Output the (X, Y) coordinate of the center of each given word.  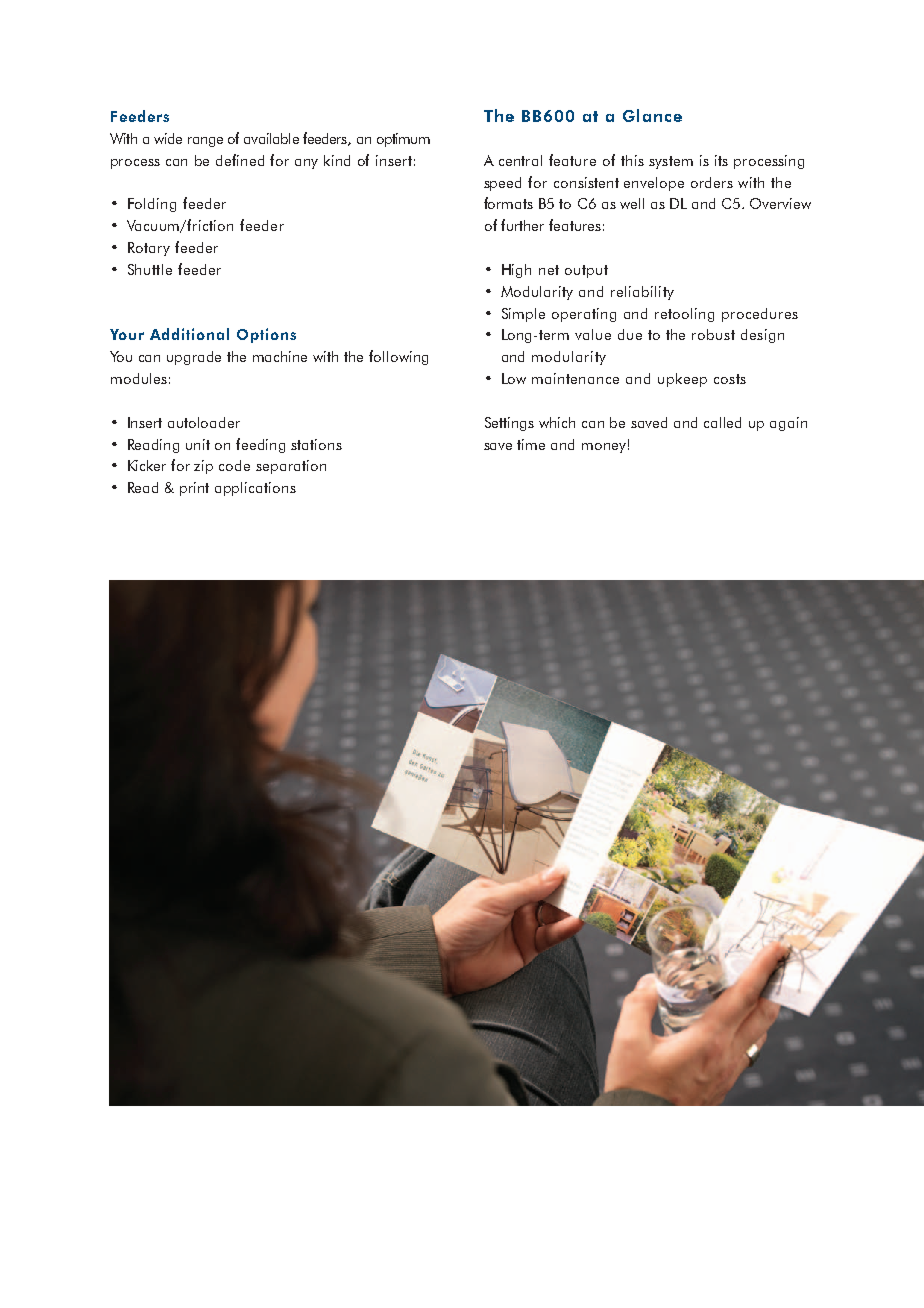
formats (508, 203)
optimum (403, 140)
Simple (523, 315)
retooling (684, 315)
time (531, 444)
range (205, 142)
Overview (780, 203)
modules (139, 378)
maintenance (575, 378)
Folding (152, 205)
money (604, 448)
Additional (189, 334)
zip (203, 467)
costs (730, 379)
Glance (652, 115)
